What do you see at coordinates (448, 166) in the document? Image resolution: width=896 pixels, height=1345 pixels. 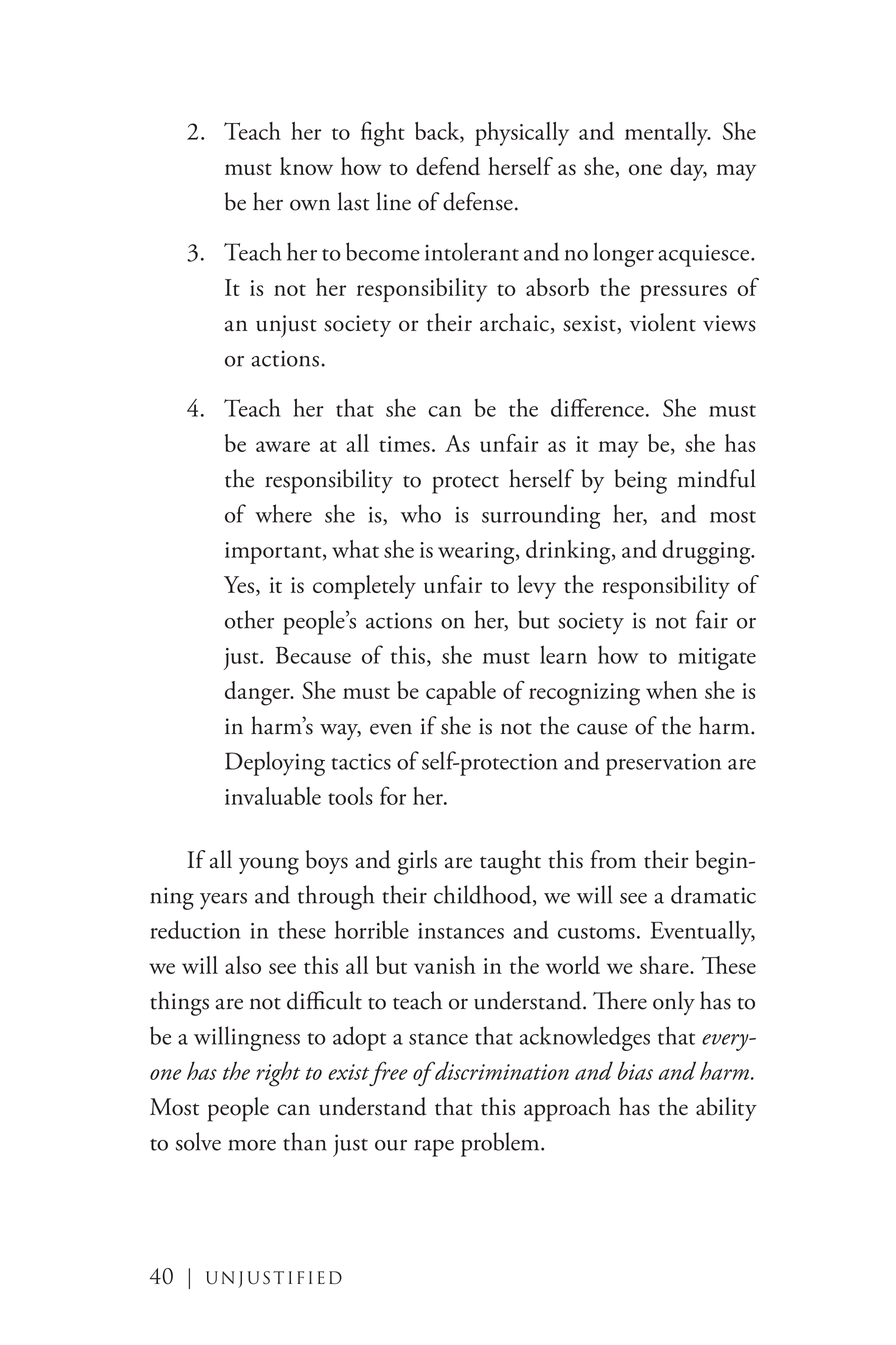 I see `defend` at bounding box center [448, 166].
